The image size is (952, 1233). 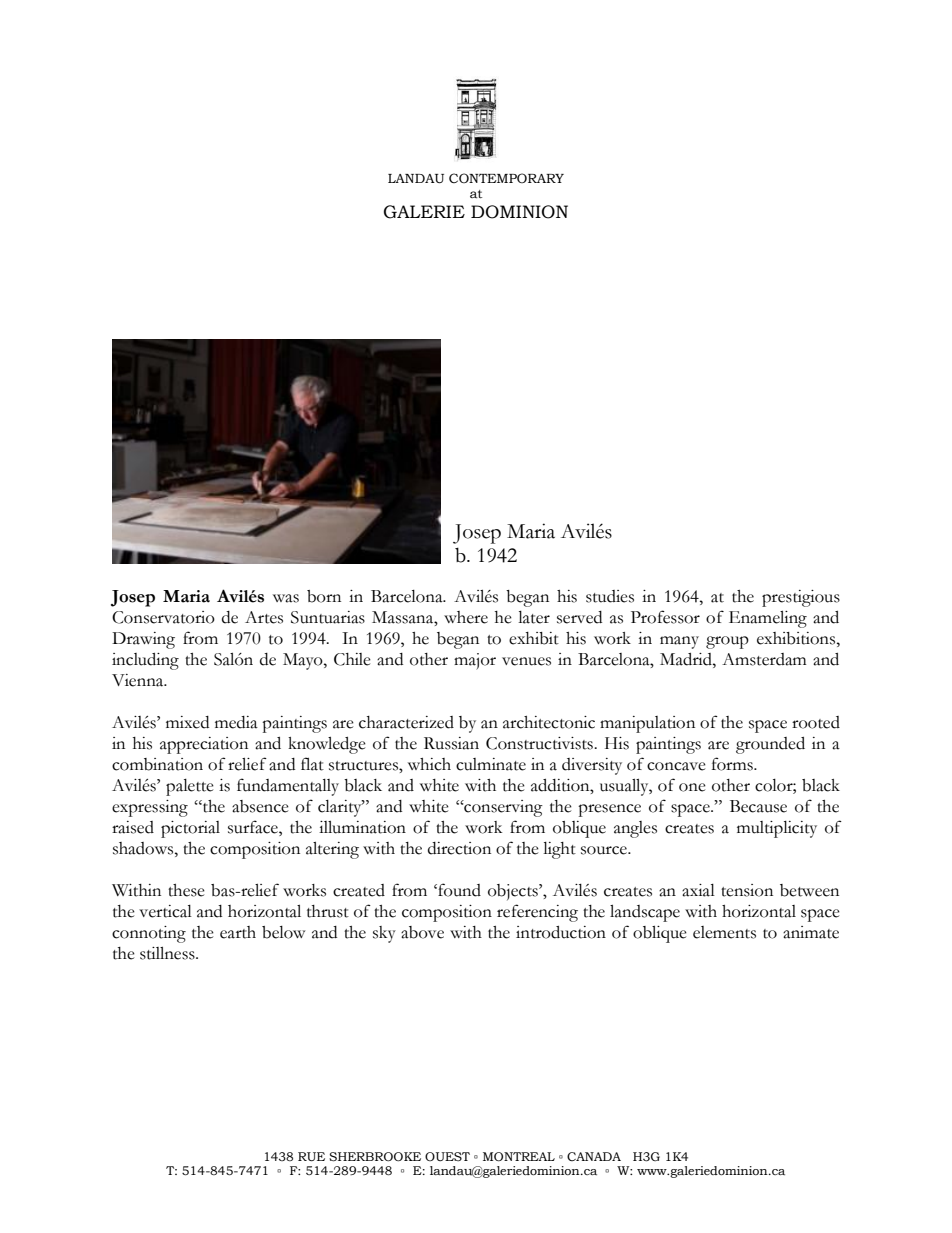 I want to click on RUE, so click(x=311, y=1156).
